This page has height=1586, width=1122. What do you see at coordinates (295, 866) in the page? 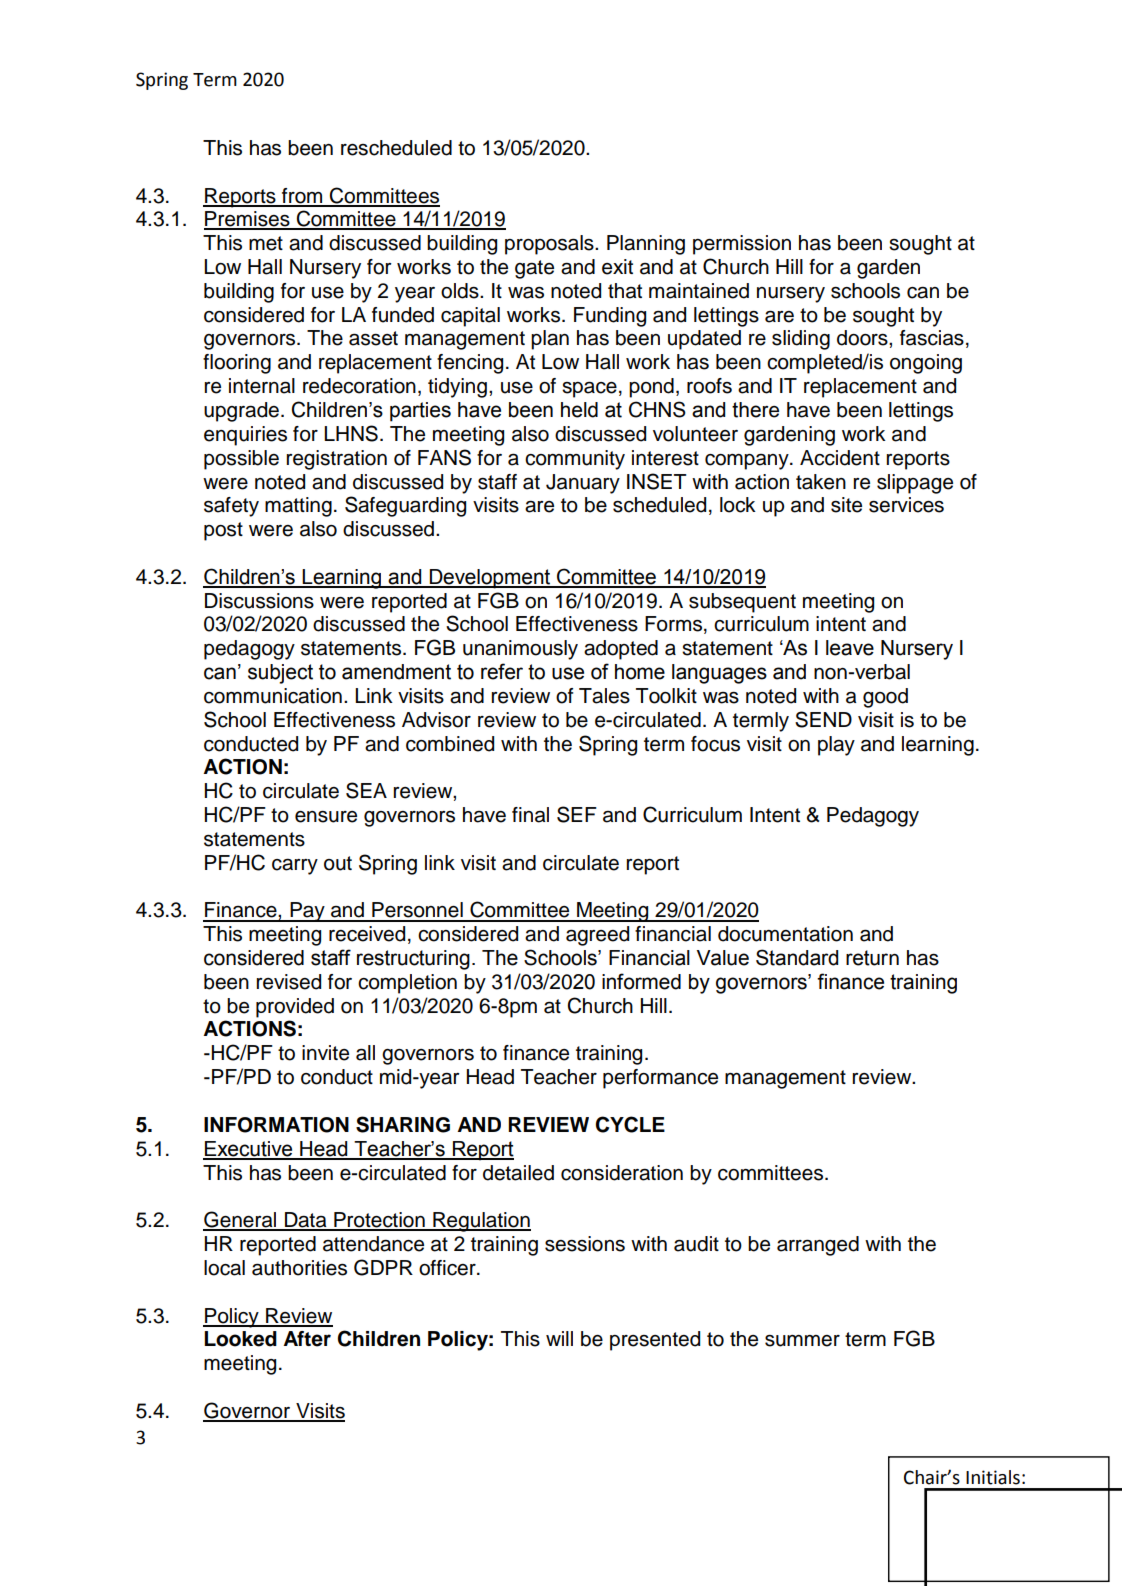
I see `carry` at bounding box center [295, 866].
